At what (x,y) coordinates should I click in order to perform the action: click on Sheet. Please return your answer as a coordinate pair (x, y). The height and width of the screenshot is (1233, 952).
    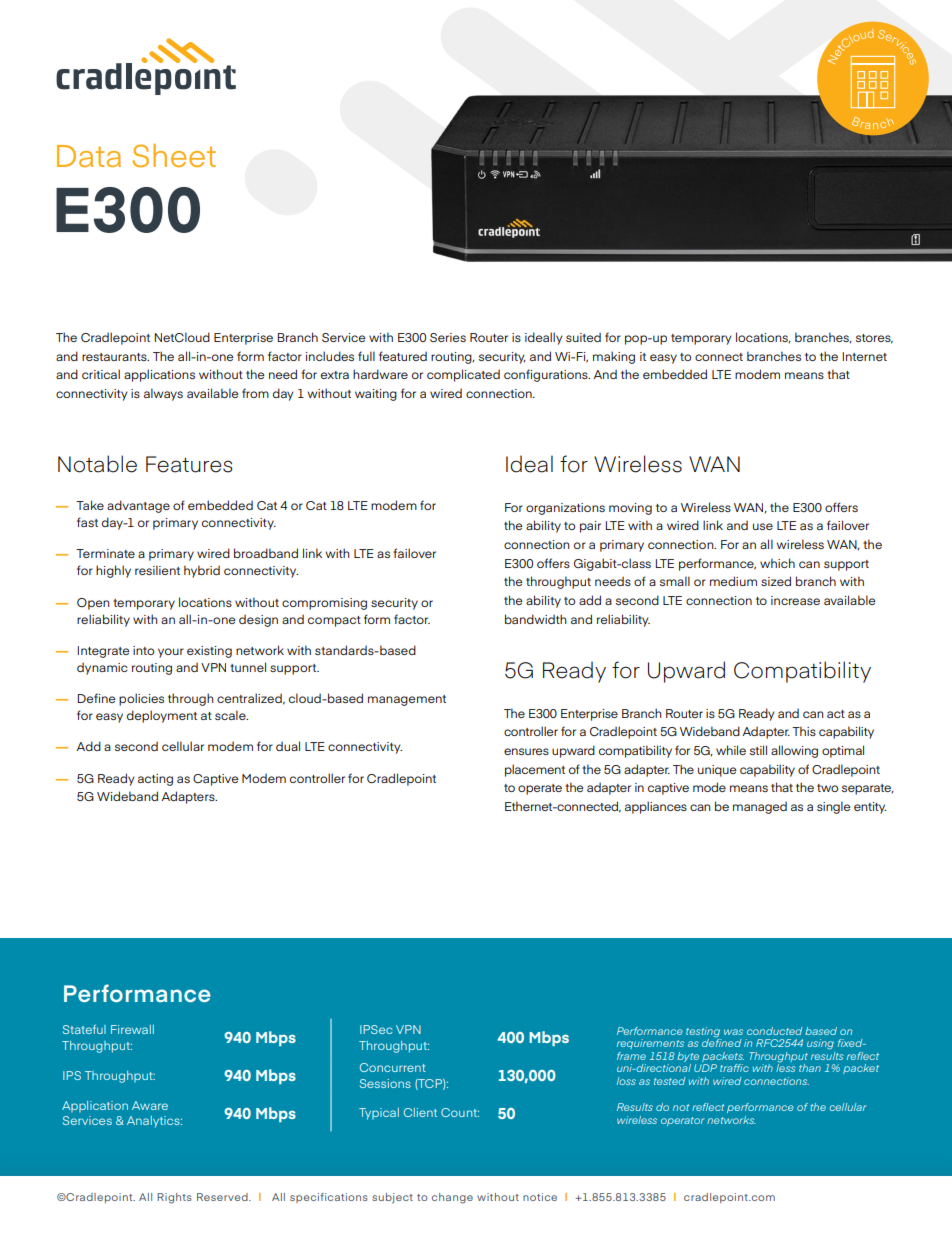
    Looking at the image, I should click on (174, 155).
